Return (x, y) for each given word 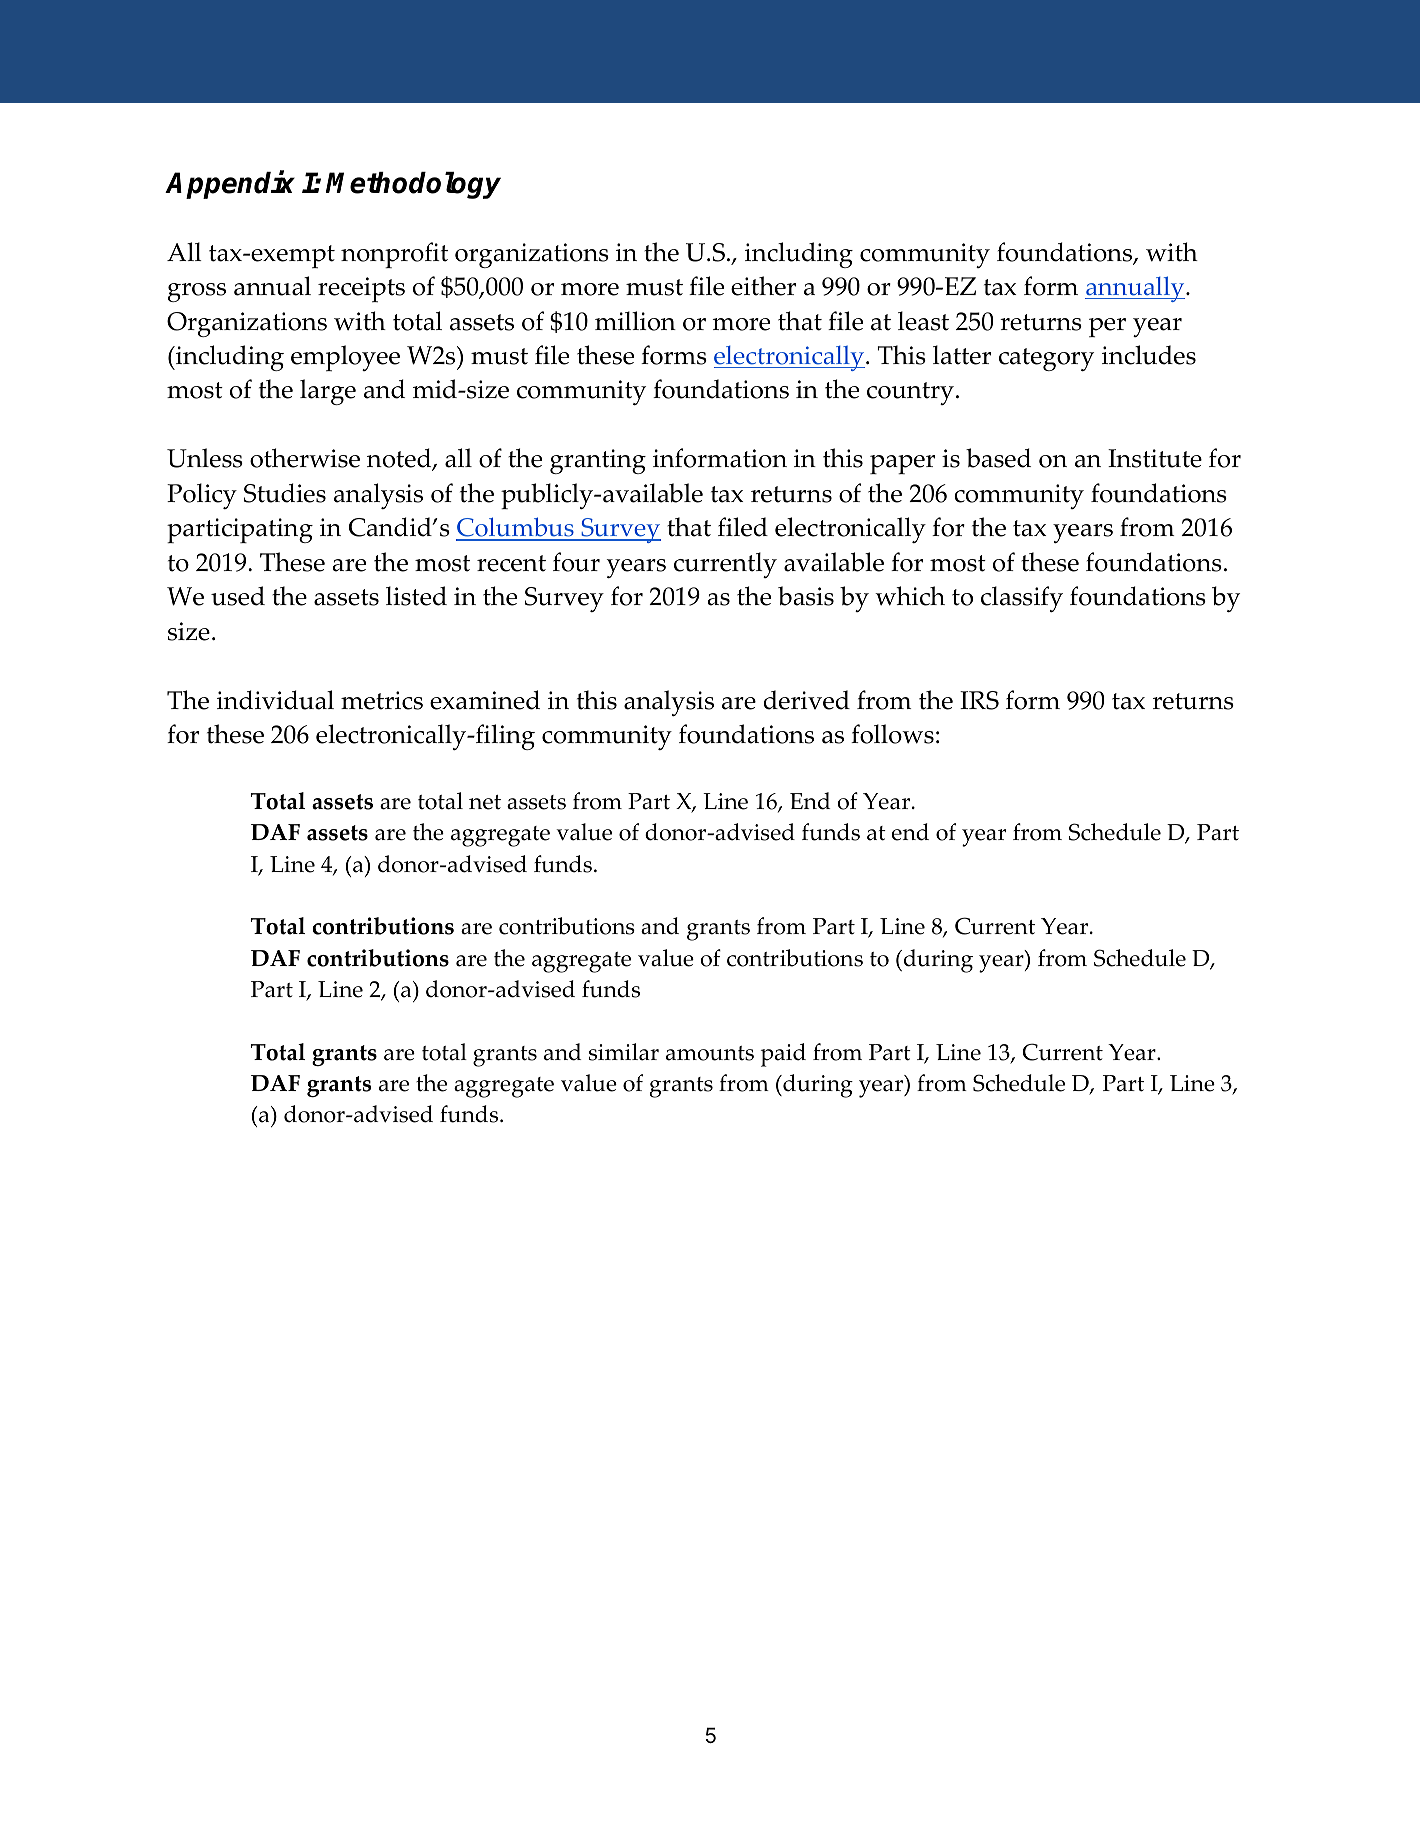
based (998, 458)
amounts (710, 1053)
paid (783, 1055)
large (328, 392)
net (485, 802)
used (238, 596)
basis (806, 596)
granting (598, 461)
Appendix (230, 185)
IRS (979, 700)
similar (624, 1052)
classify (1022, 599)
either (763, 286)
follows (892, 734)
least (923, 321)
